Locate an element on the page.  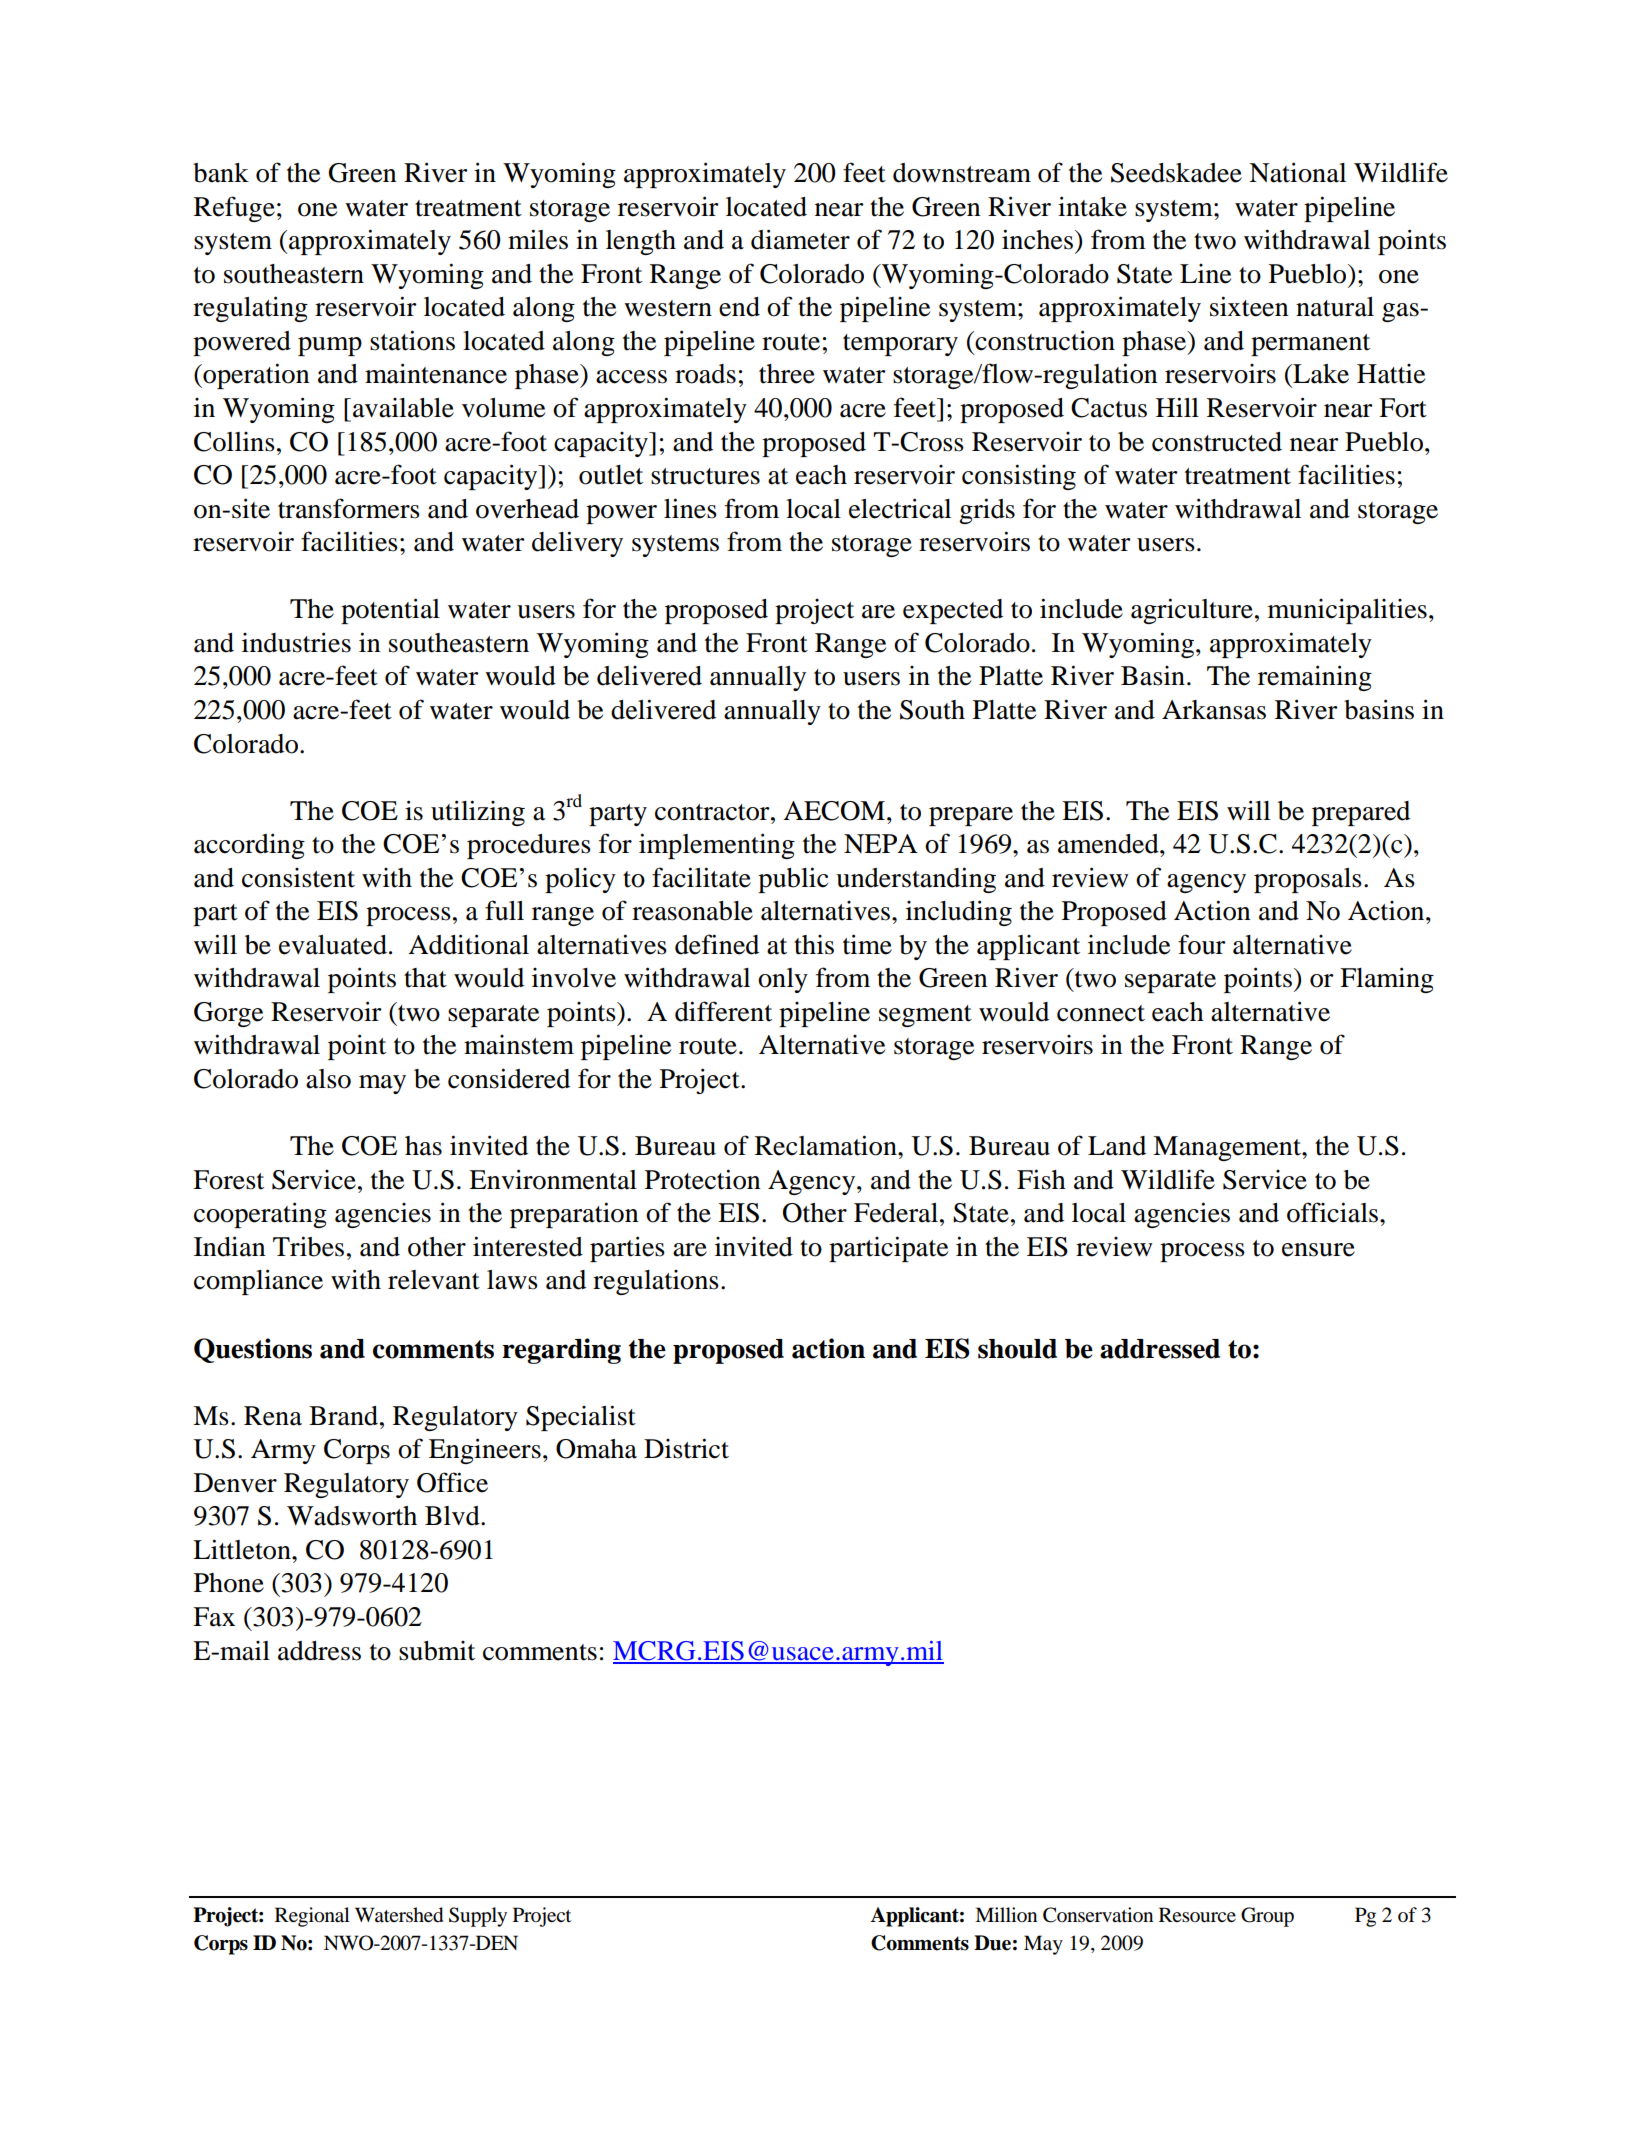
Arkansas is located at coordinates (1214, 710).
